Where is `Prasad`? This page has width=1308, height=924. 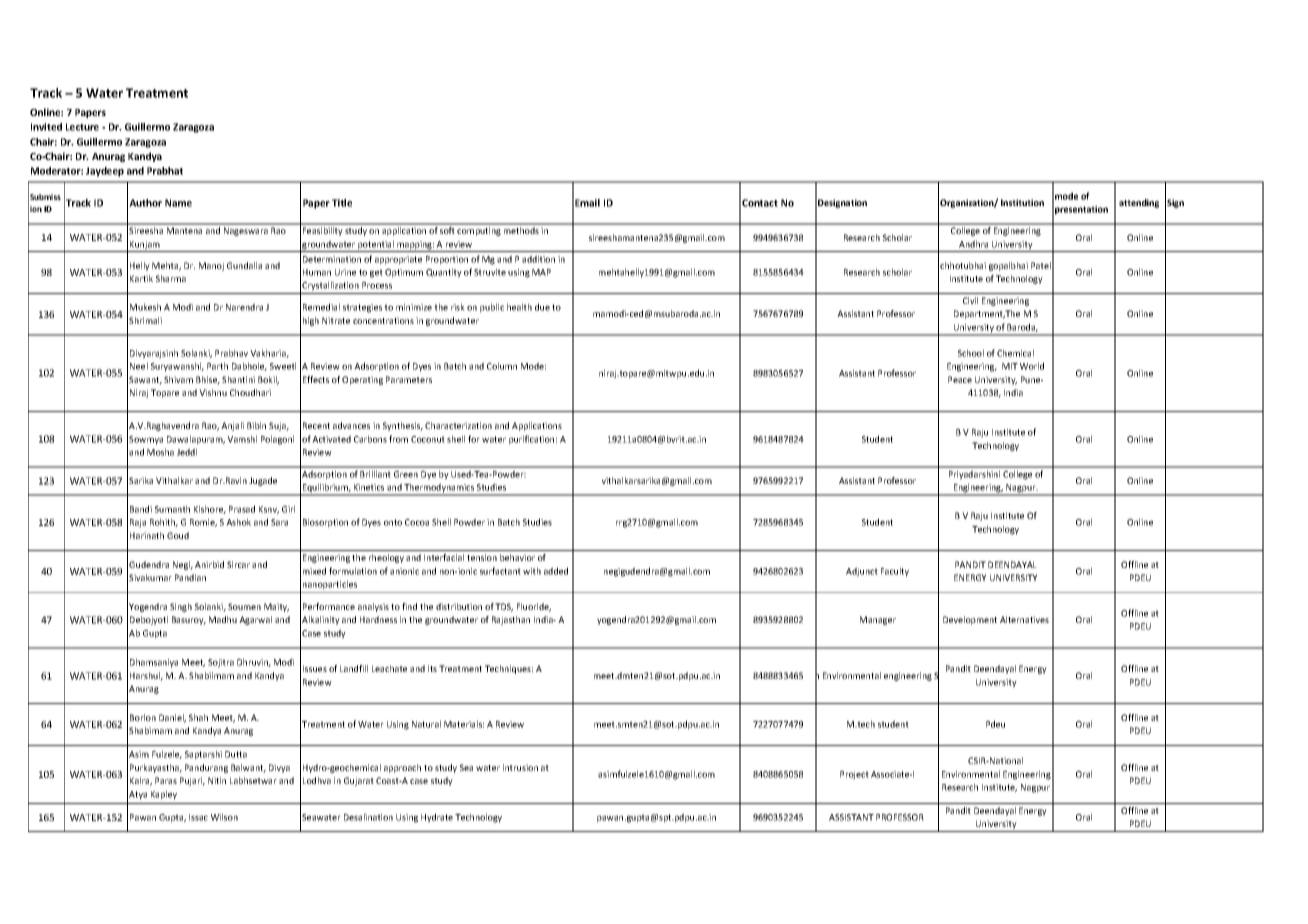
Prasad is located at coordinates (242, 509).
